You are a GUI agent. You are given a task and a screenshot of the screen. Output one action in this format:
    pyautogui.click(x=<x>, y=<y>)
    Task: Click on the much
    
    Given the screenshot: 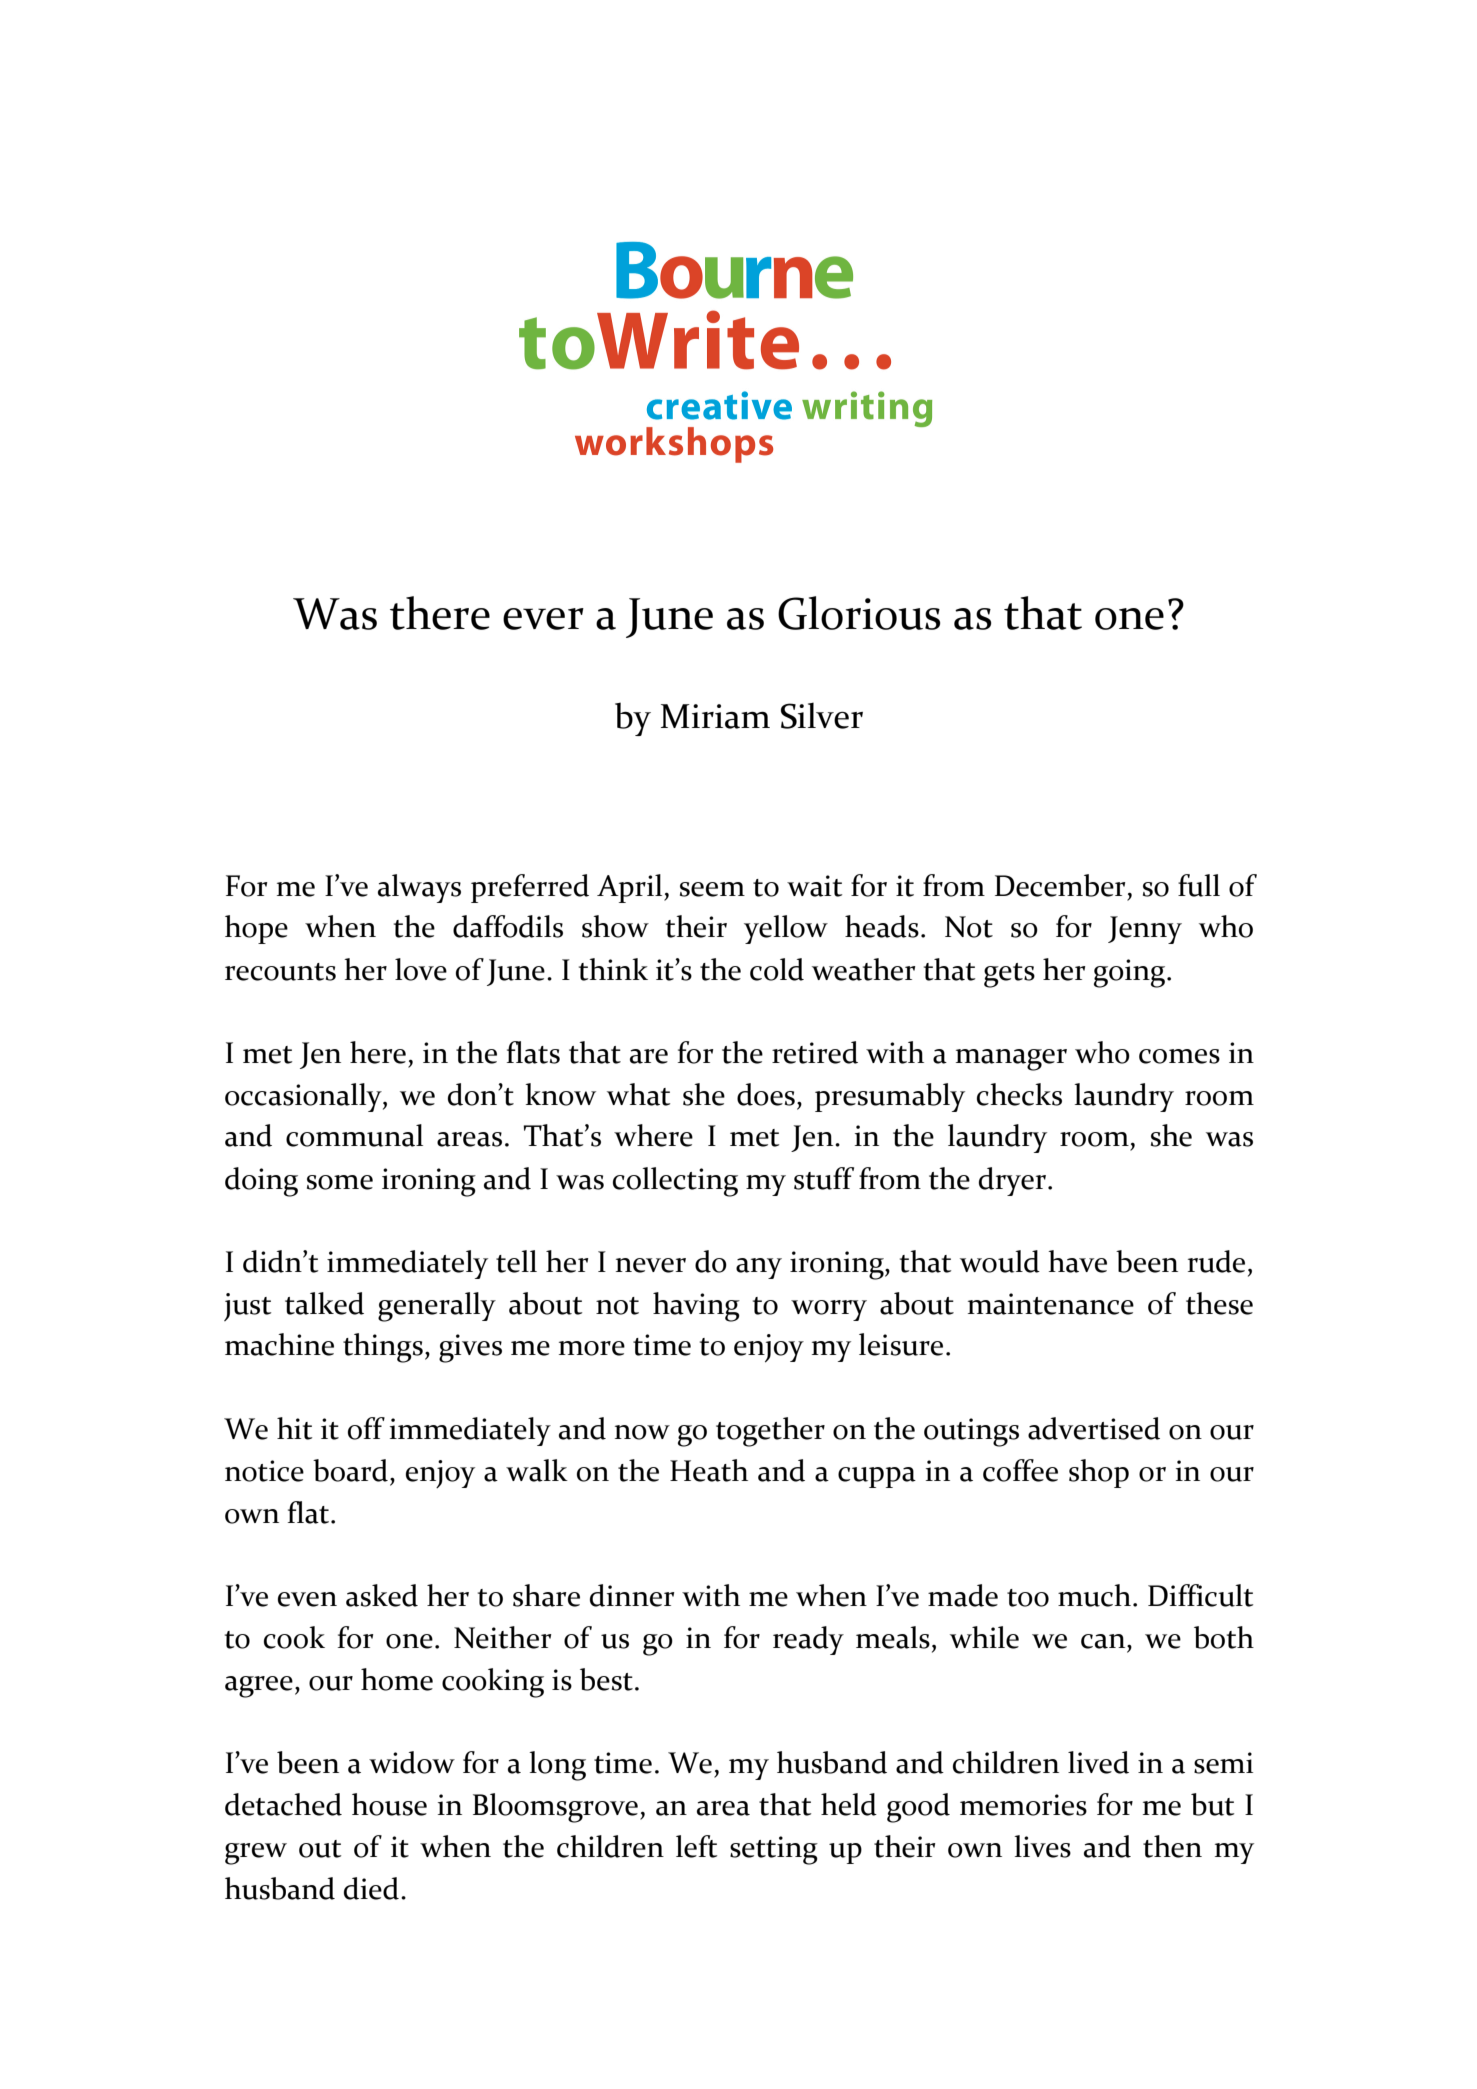 What is the action you would take?
    pyautogui.click(x=1094, y=1595)
